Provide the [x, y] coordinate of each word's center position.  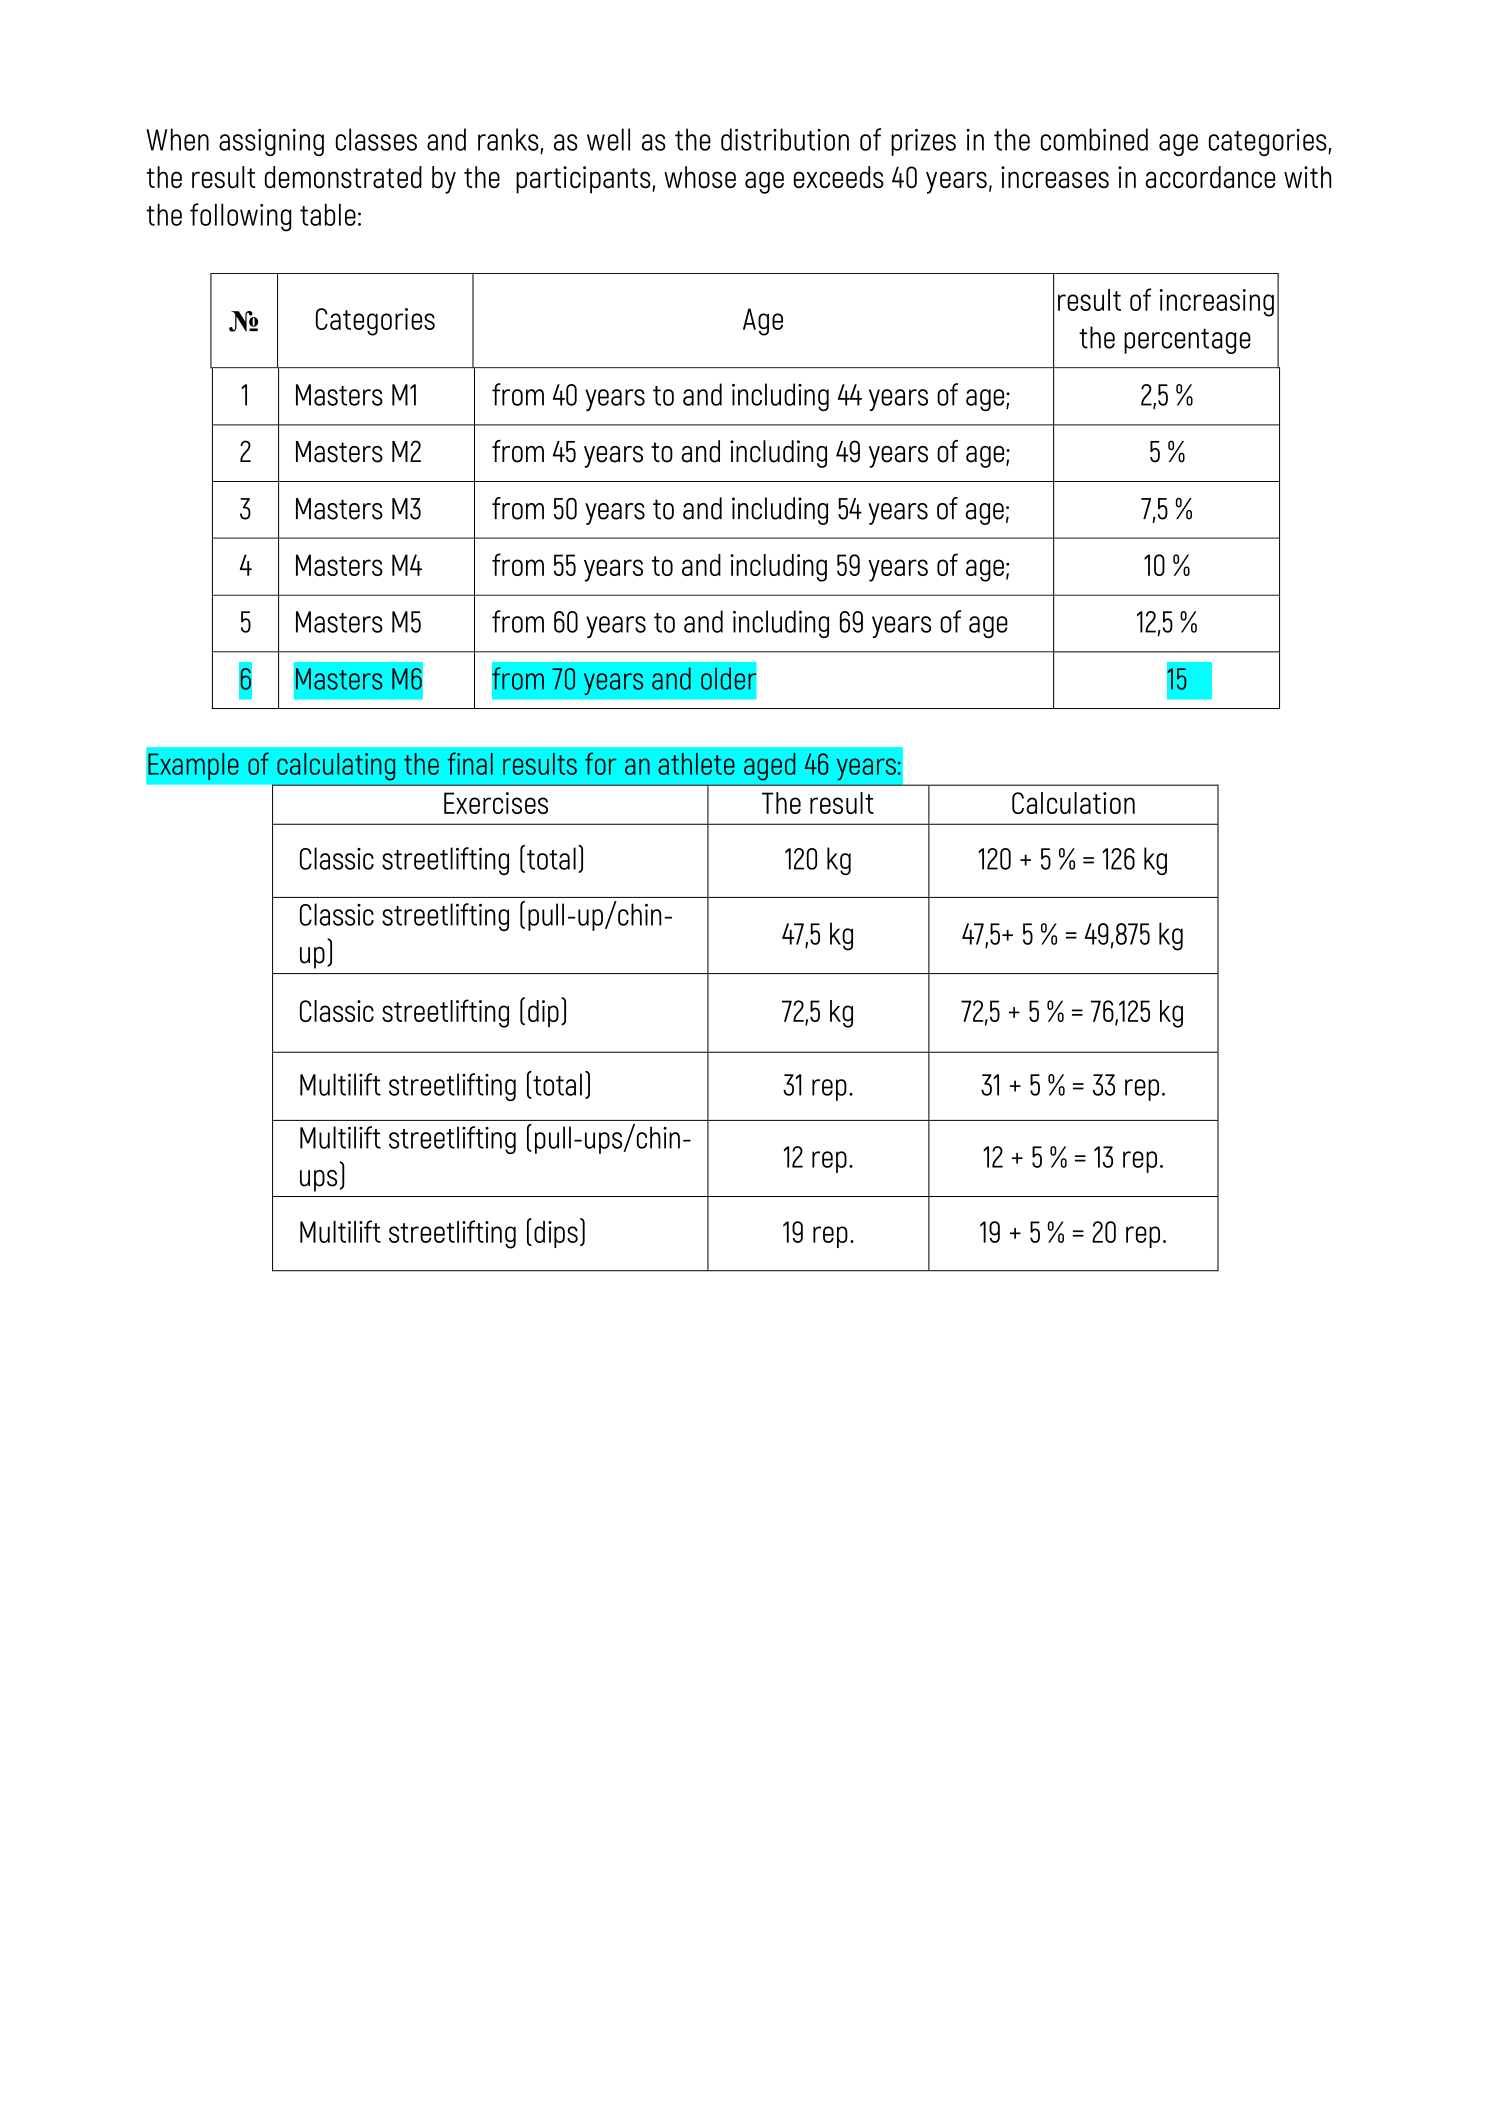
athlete [696, 764]
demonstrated [343, 177]
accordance [1210, 177]
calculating [336, 767]
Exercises [496, 803]
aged [769, 767]
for [601, 763]
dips [556, 1234]
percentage [1187, 341]
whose [700, 177]
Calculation [1073, 803]
